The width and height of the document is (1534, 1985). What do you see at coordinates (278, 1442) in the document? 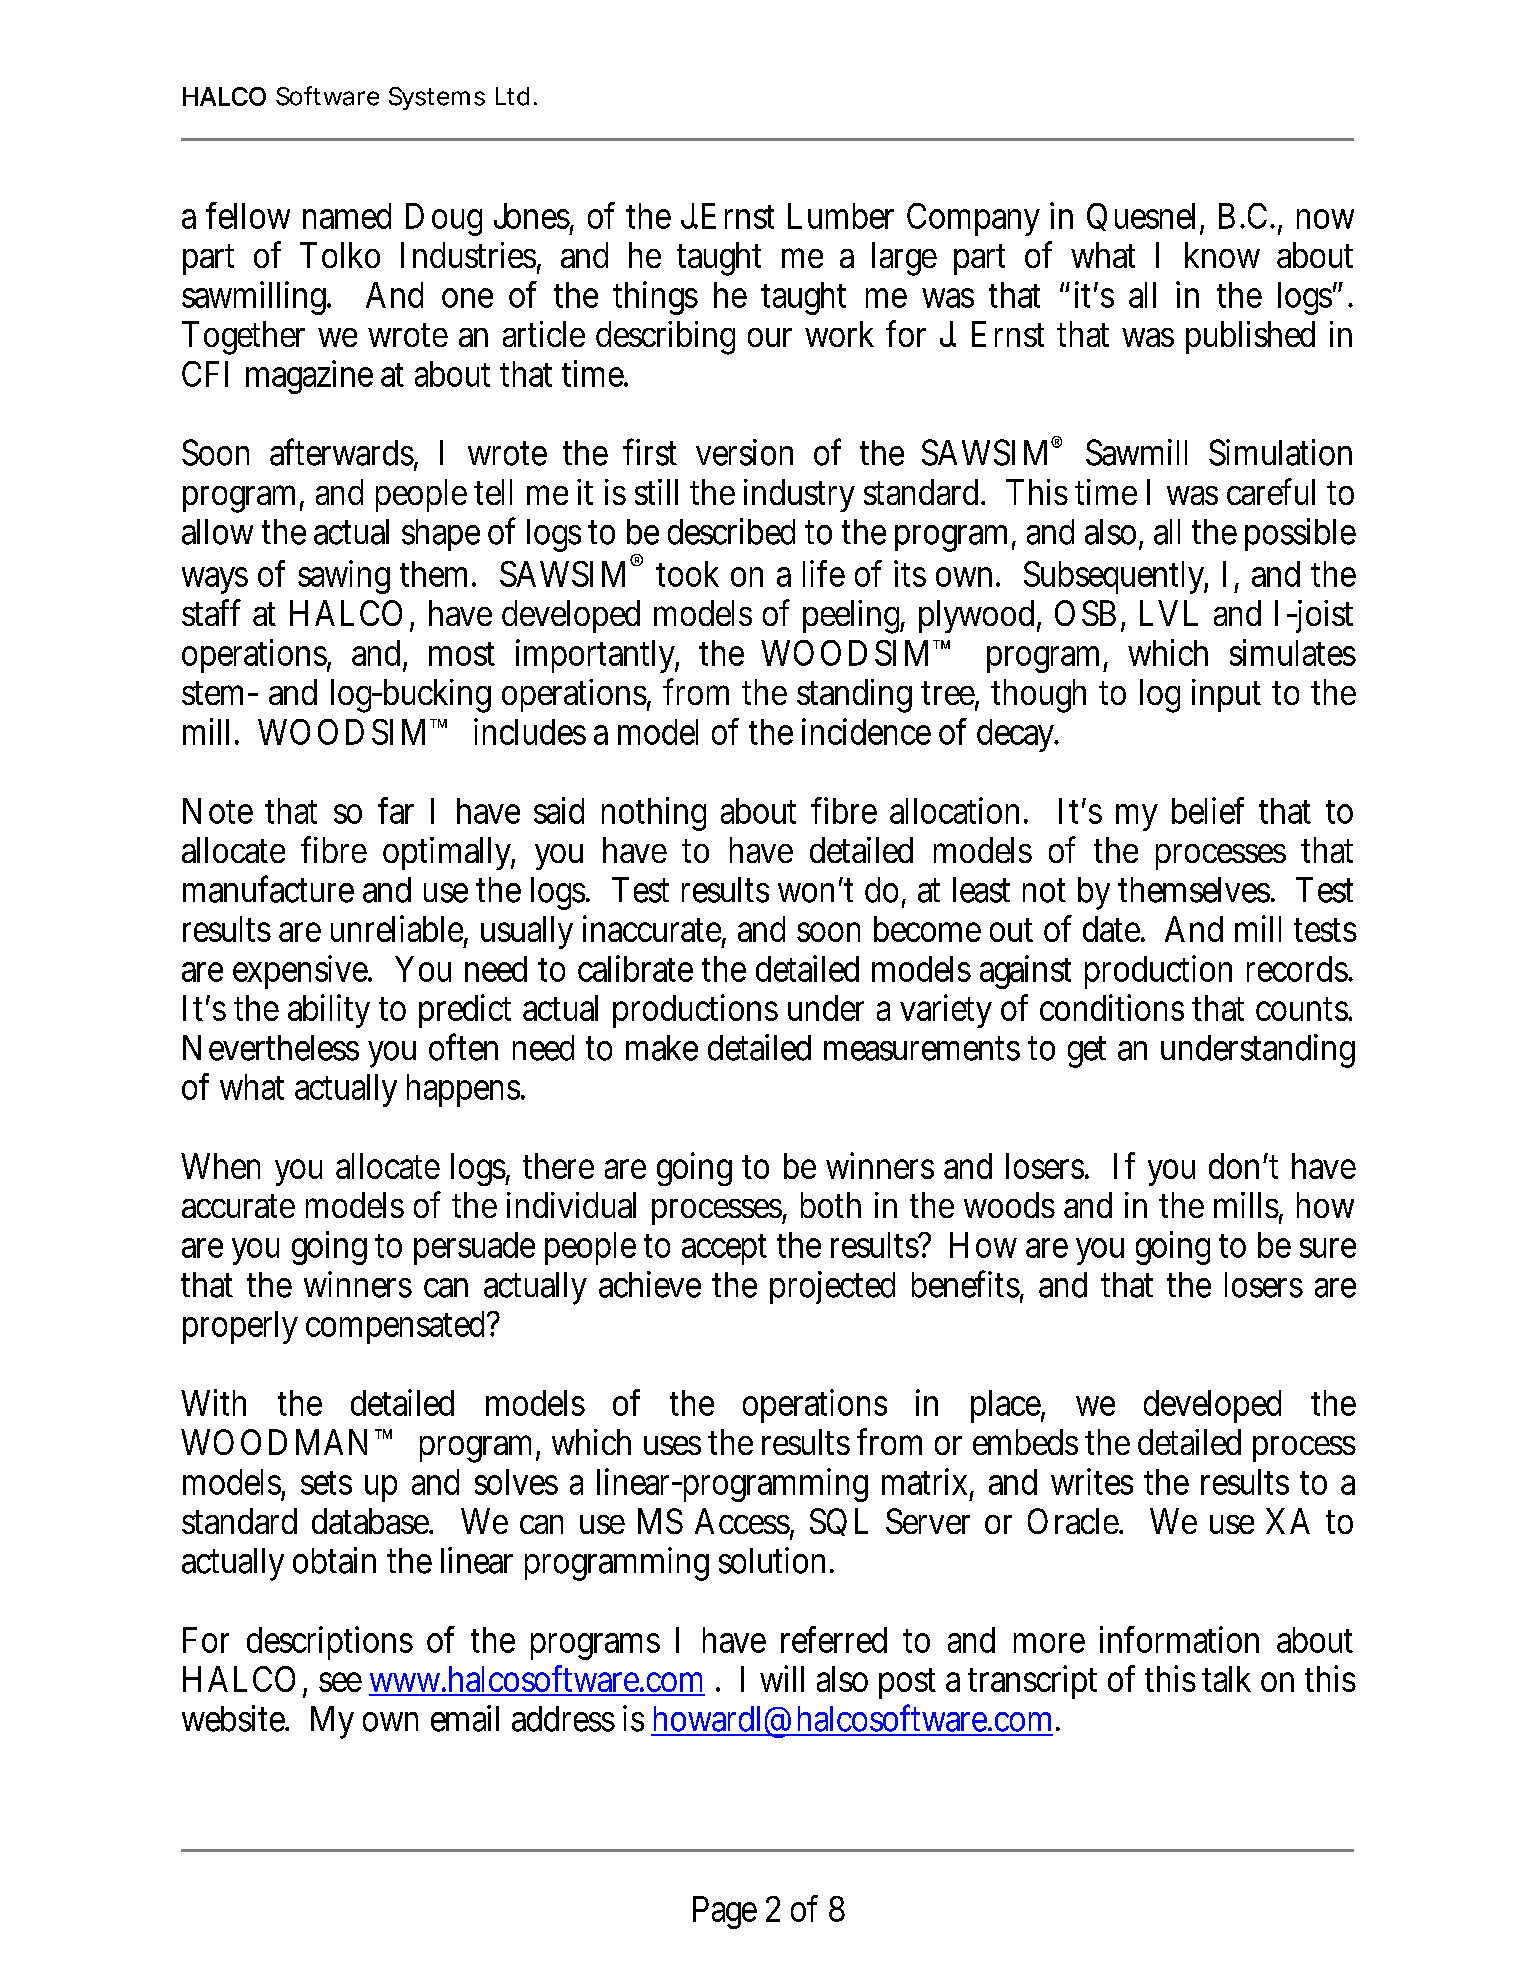
I see `WOODMAN` at bounding box center [278, 1442].
